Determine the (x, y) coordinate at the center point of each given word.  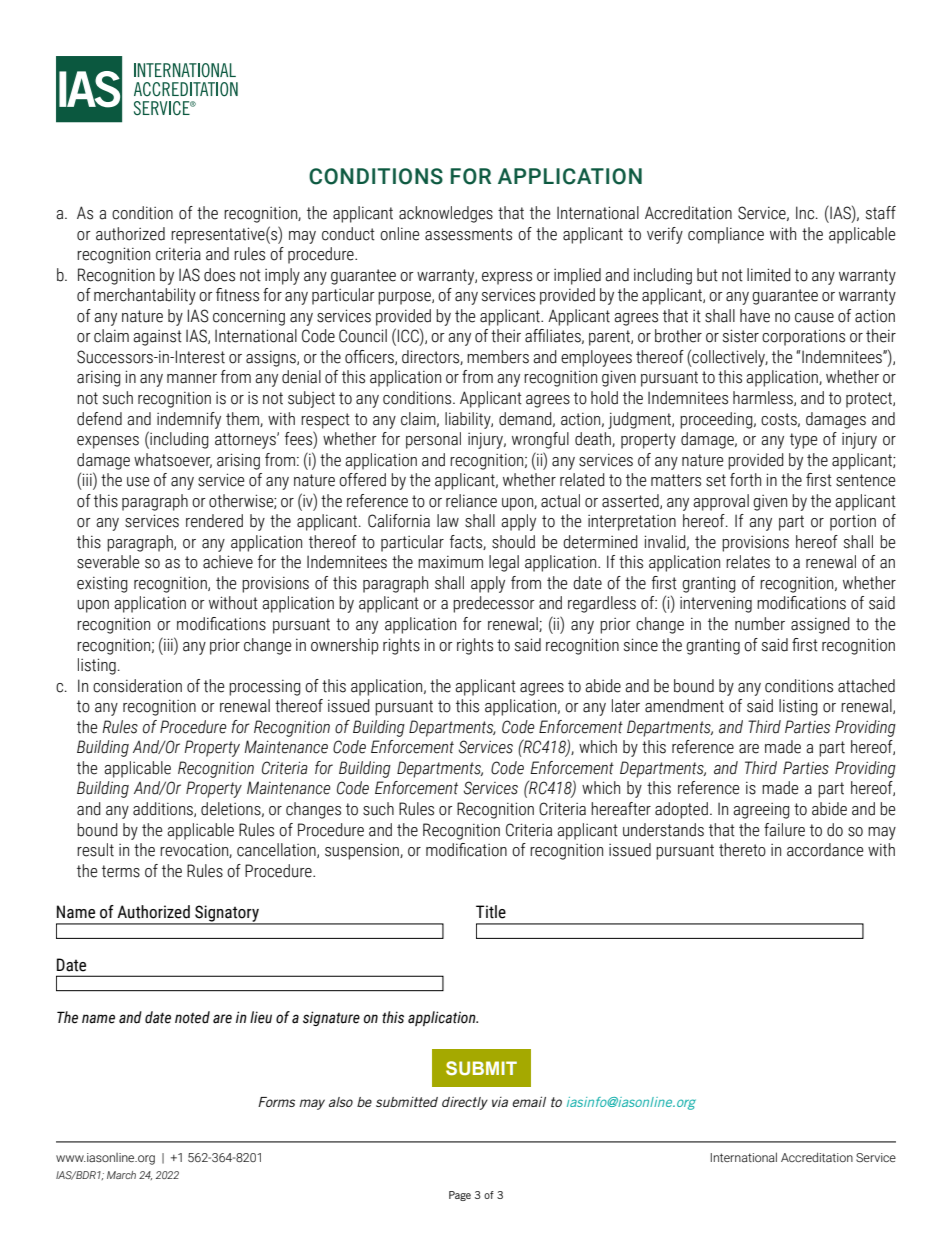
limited (769, 275)
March (121, 1175)
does (219, 275)
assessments (468, 234)
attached (866, 686)
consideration (137, 686)
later (626, 706)
